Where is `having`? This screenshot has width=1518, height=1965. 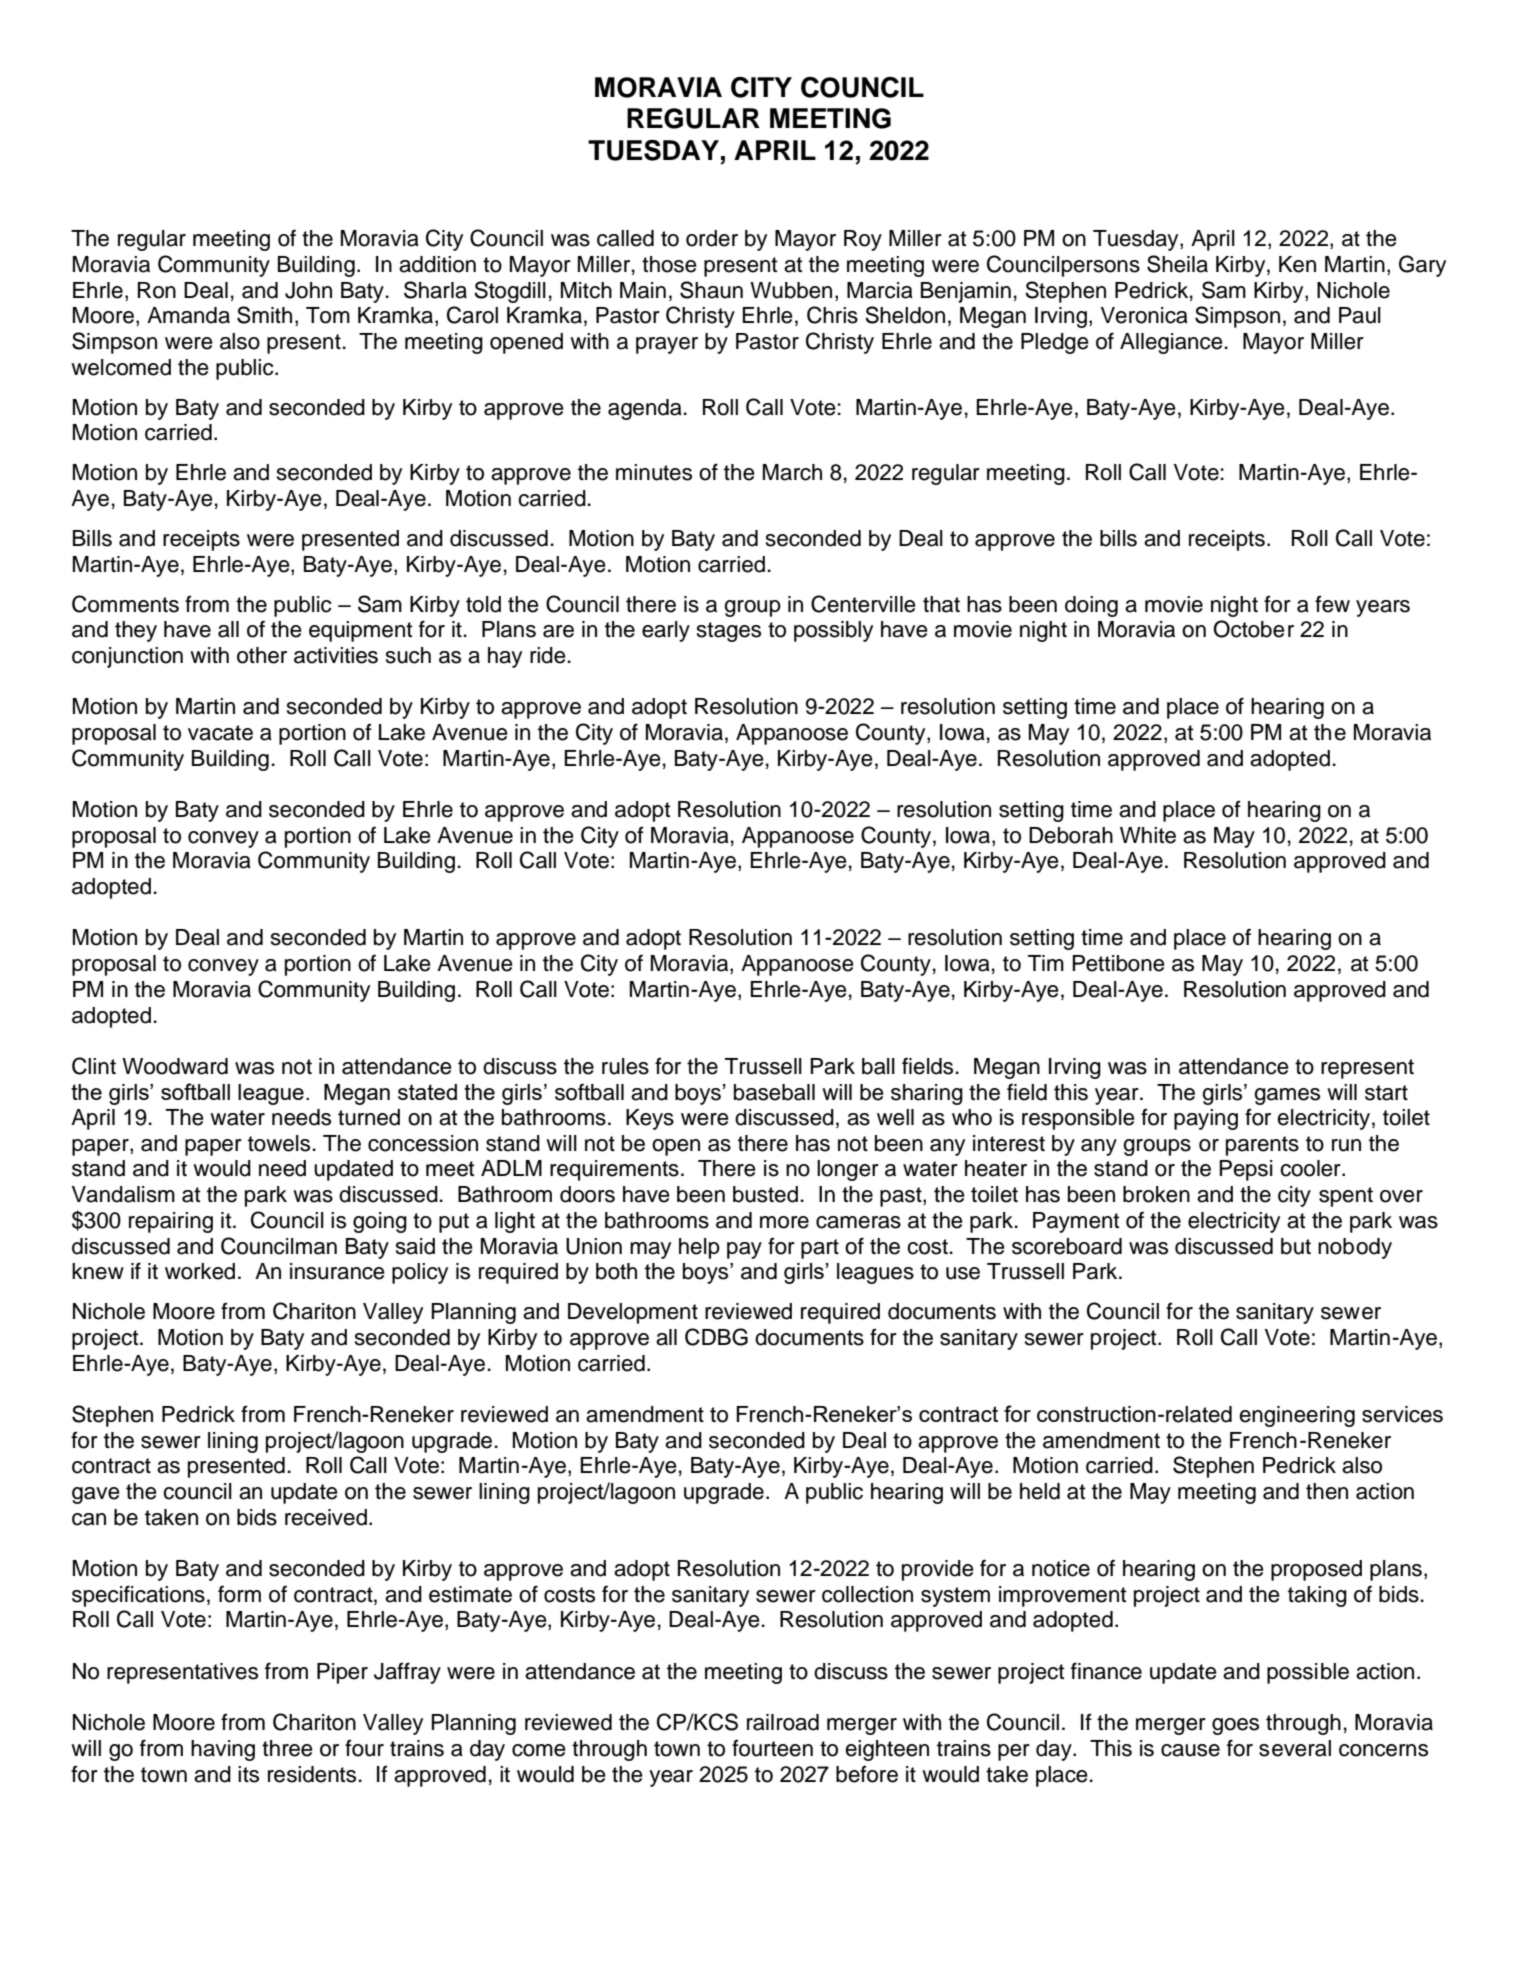 having is located at coordinates (223, 1750).
